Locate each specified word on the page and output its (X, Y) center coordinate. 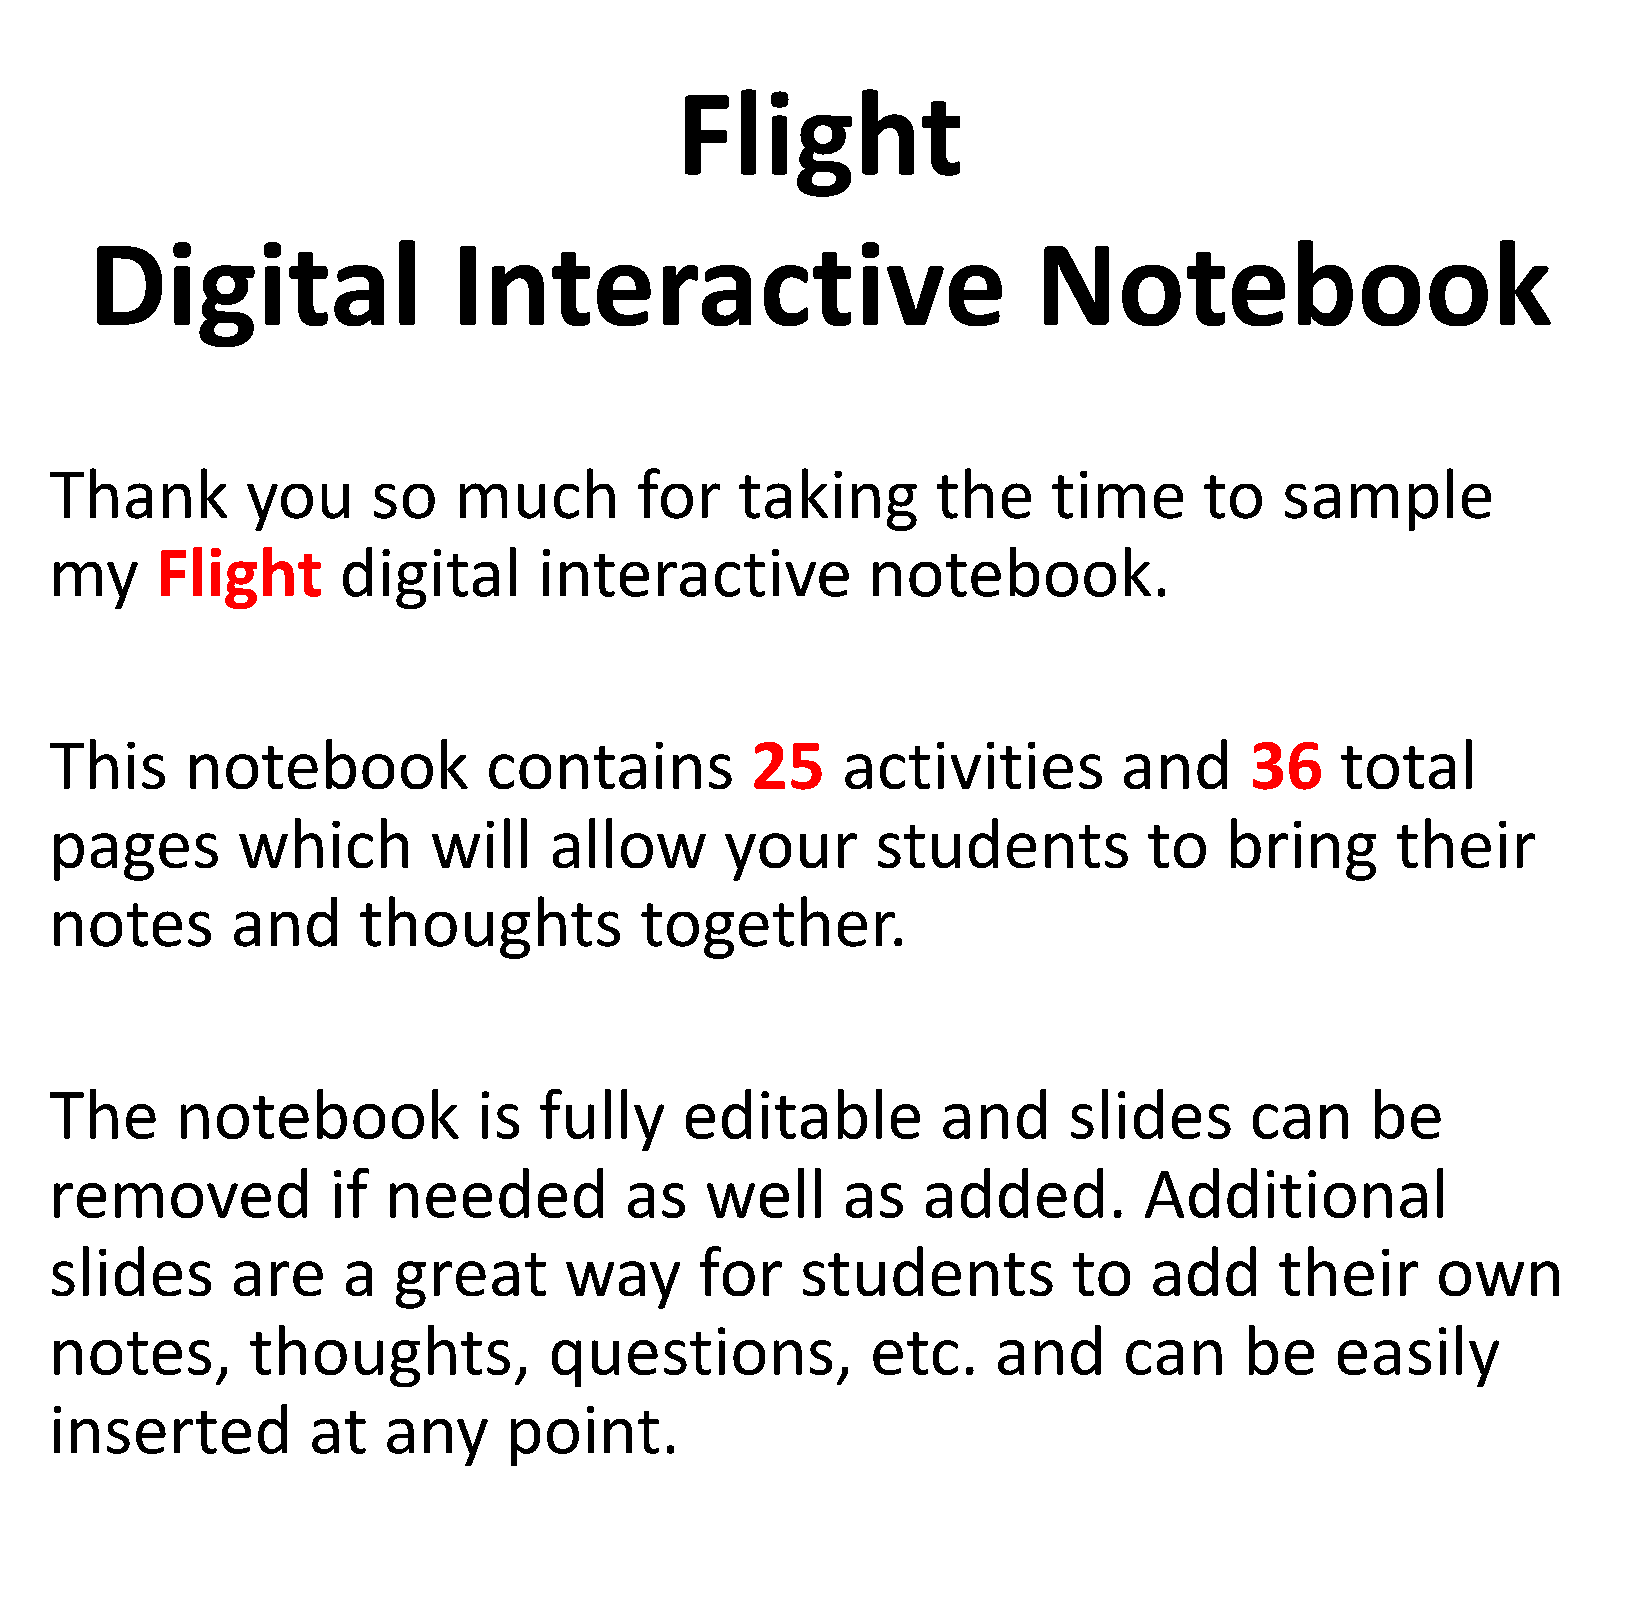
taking (828, 499)
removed (180, 1193)
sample (1388, 499)
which (323, 843)
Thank (138, 493)
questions (692, 1357)
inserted (170, 1429)
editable (803, 1114)
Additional (1294, 1193)
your (791, 857)
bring (1303, 849)
